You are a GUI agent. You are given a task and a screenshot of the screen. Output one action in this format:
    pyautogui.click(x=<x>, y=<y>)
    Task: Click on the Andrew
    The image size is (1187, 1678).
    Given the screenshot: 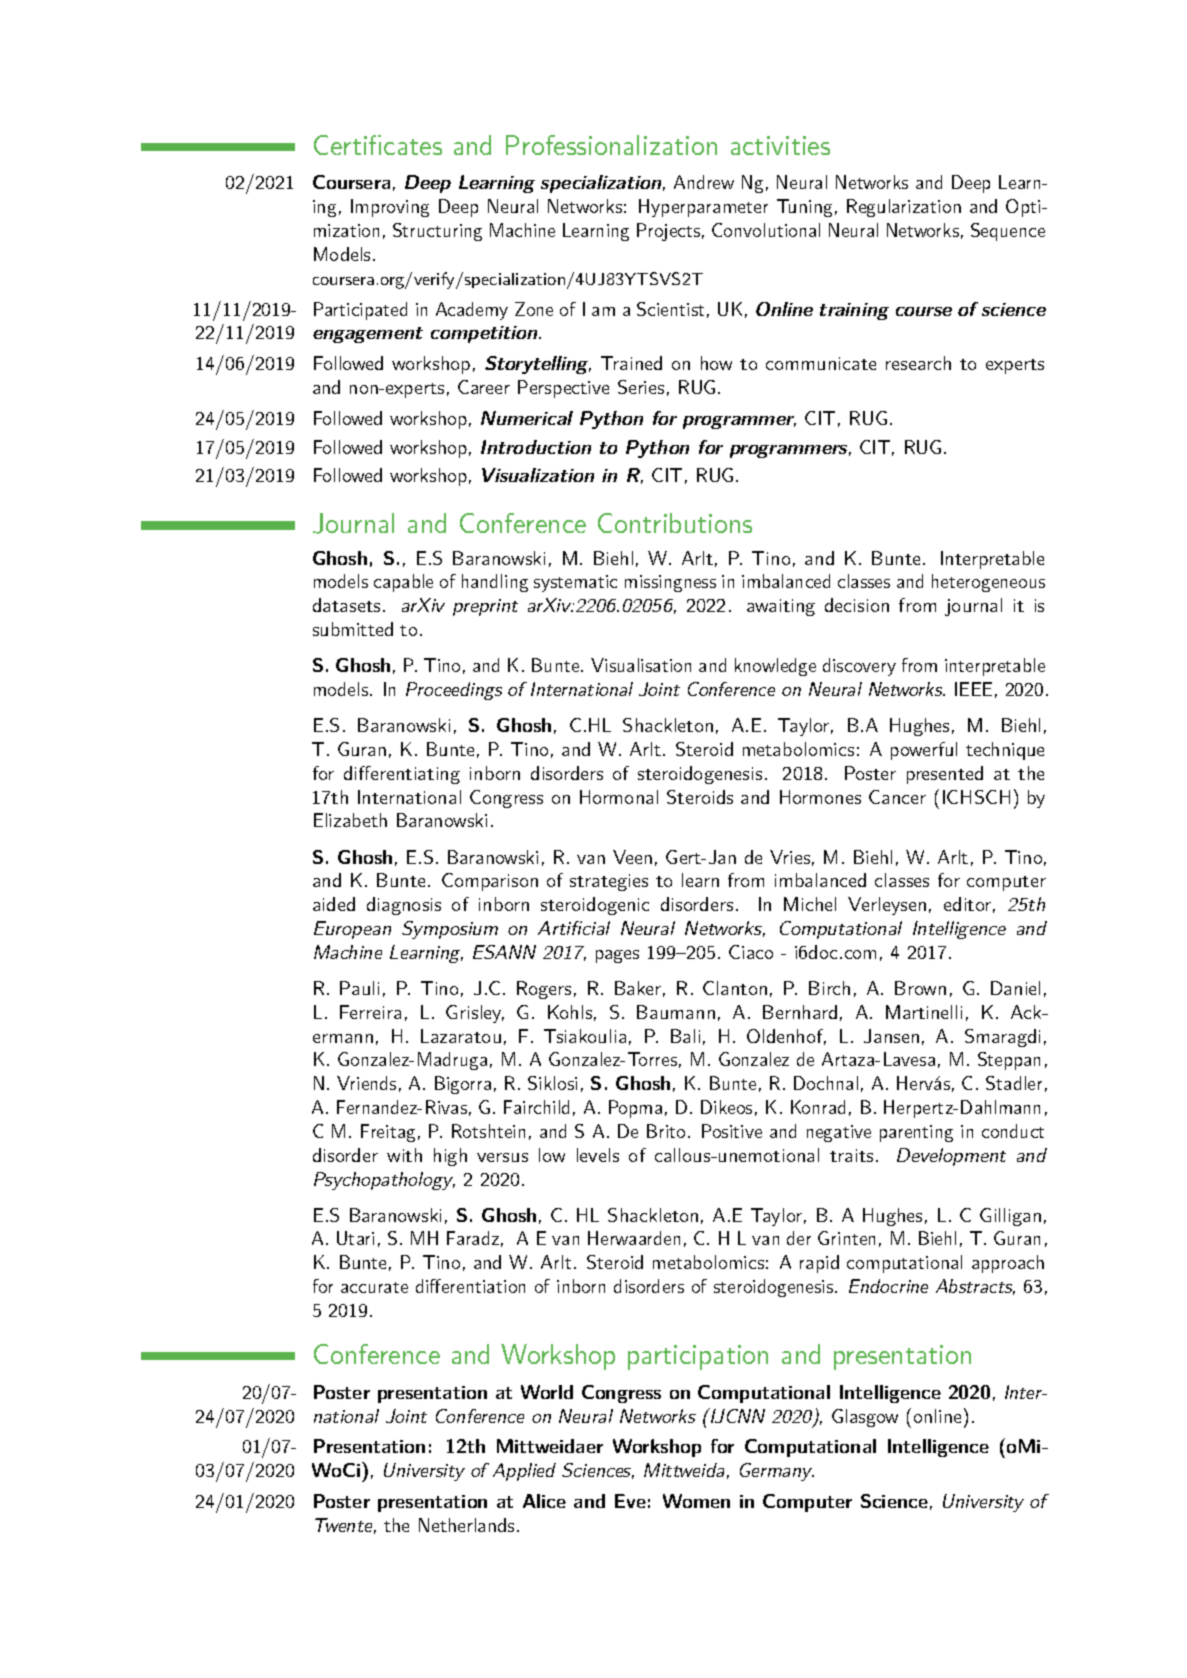 What is the action you would take?
    pyautogui.click(x=704, y=182)
